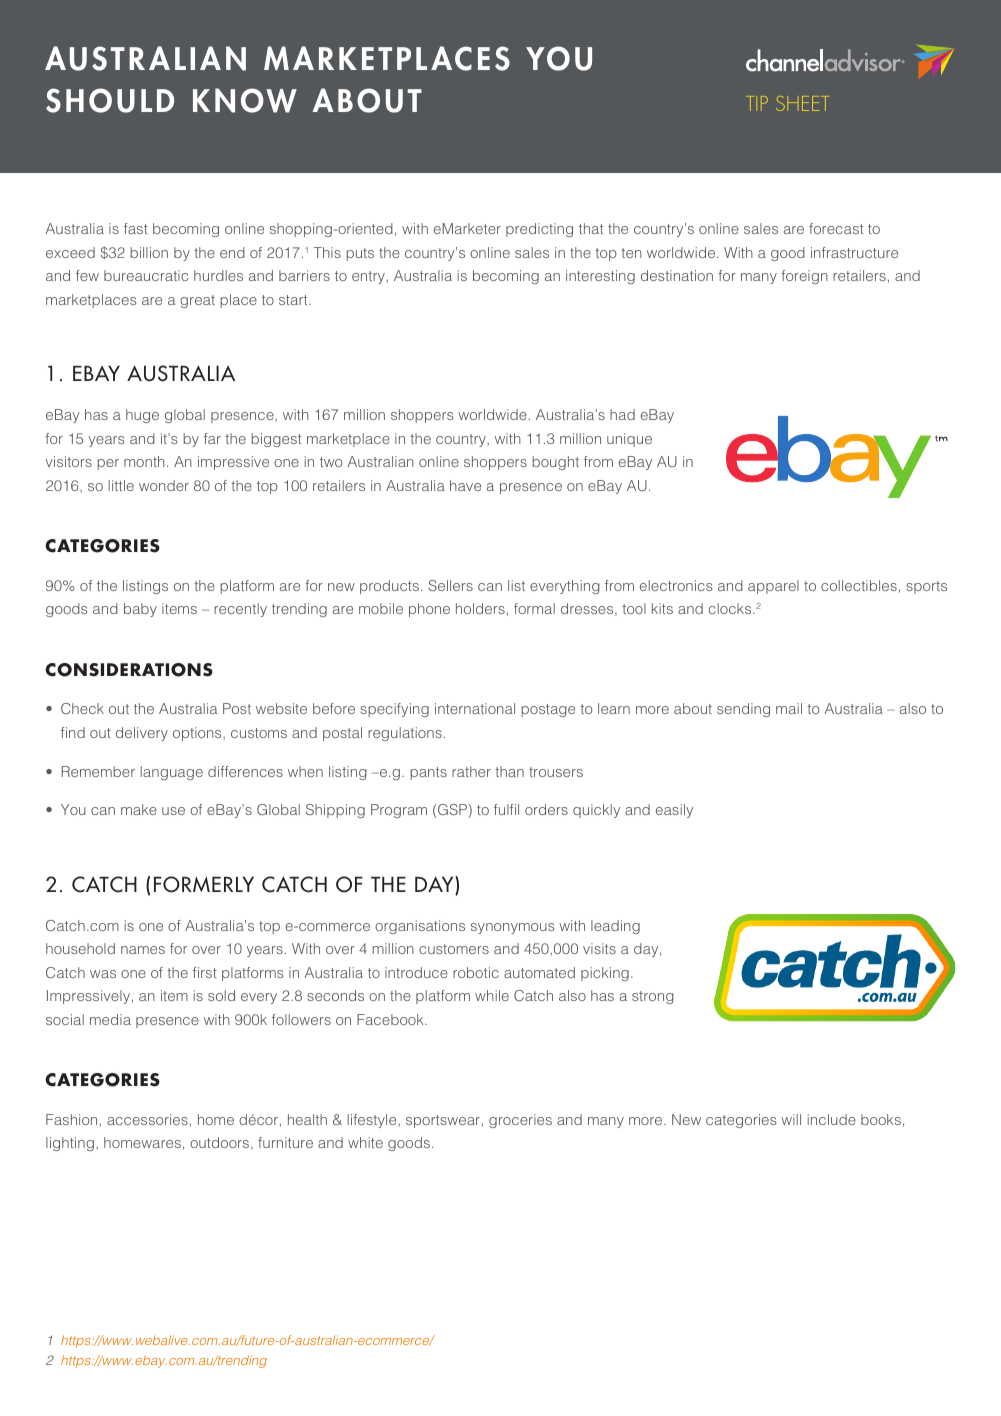 Image resolution: width=1001 pixels, height=1416 pixels. What do you see at coordinates (802, 103) in the screenshot?
I see `SHEET` at bounding box center [802, 103].
